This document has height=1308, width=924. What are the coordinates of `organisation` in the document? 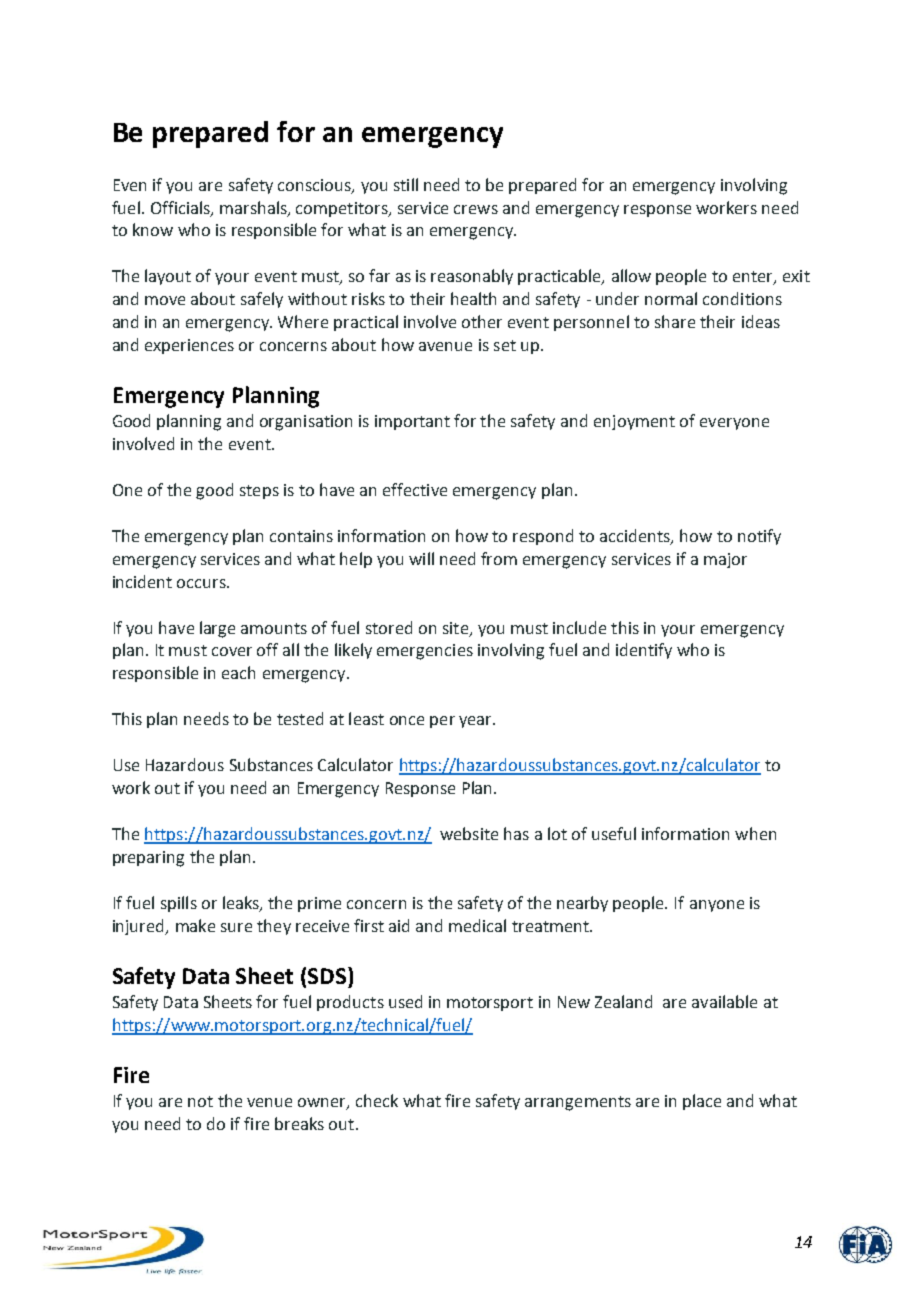 It's located at (306, 423).
